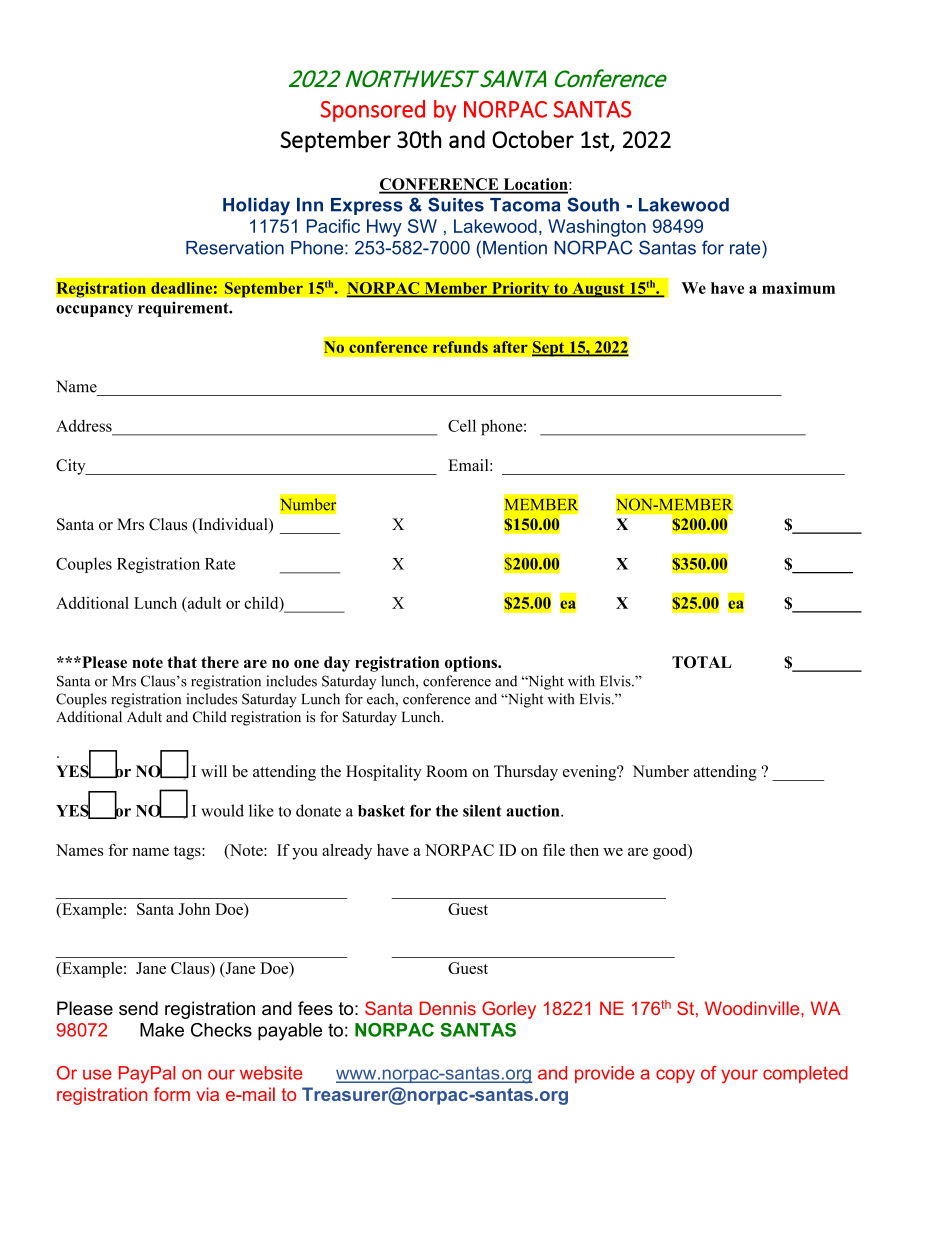 The height and width of the image is (1233, 952). What do you see at coordinates (533, 139) in the image?
I see `October` at bounding box center [533, 139].
